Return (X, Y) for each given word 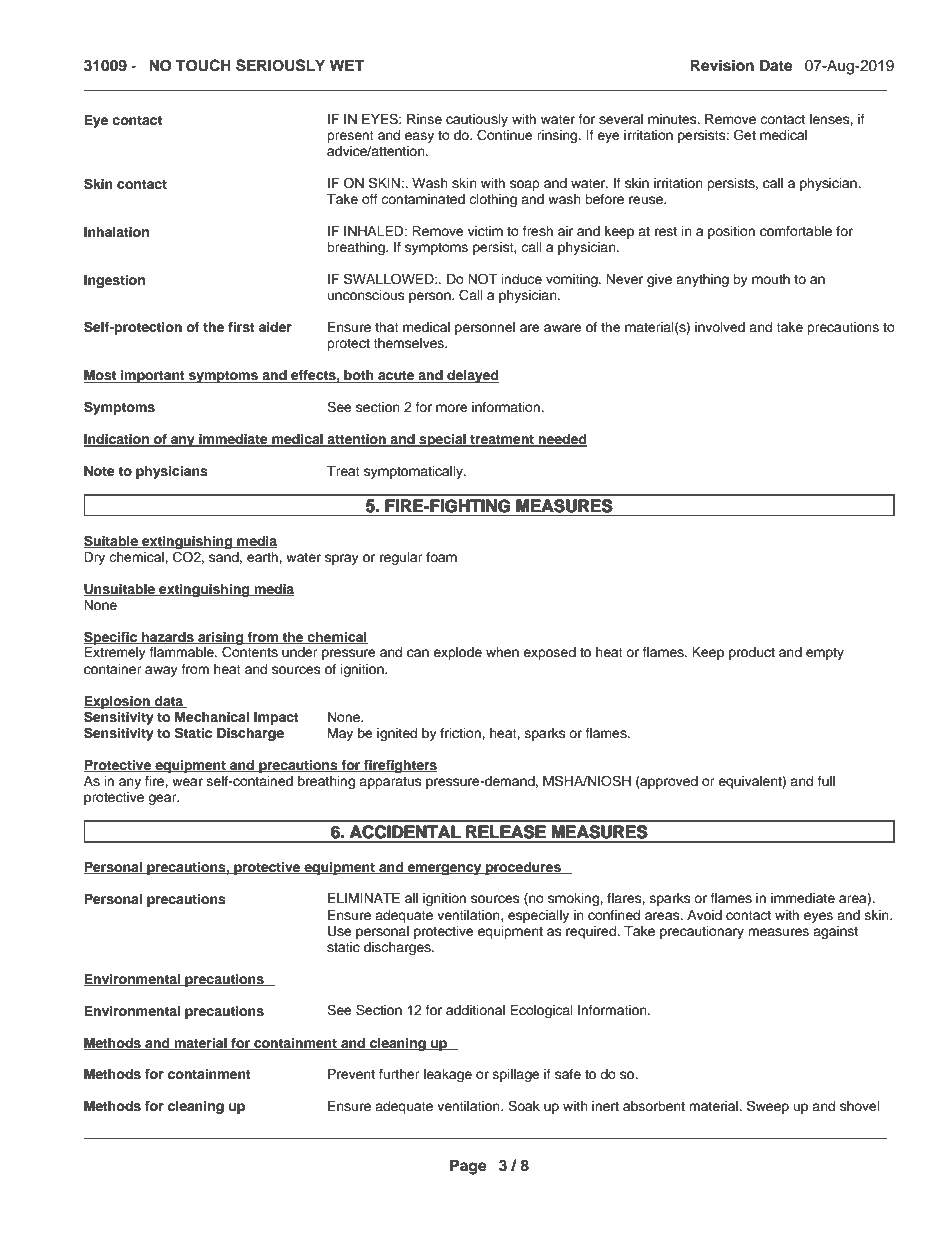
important (153, 376)
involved (720, 327)
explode (457, 653)
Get (745, 135)
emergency (445, 869)
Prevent (351, 1074)
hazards (168, 638)
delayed (472, 376)
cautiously (477, 122)
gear (163, 799)
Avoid (704, 915)
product (752, 653)
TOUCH (203, 65)
